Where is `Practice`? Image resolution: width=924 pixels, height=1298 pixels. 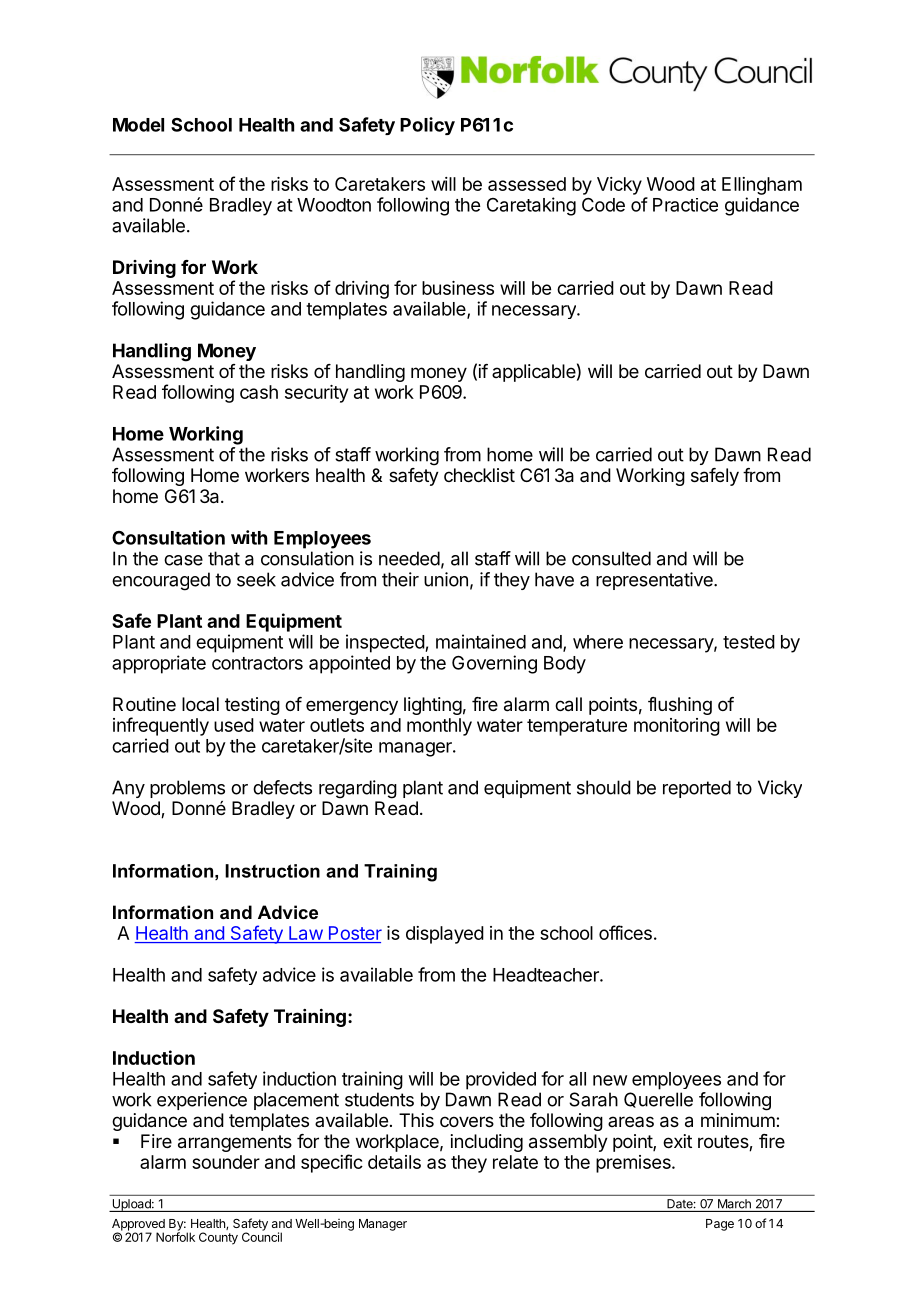
Practice is located at coordinates (685, 205).
